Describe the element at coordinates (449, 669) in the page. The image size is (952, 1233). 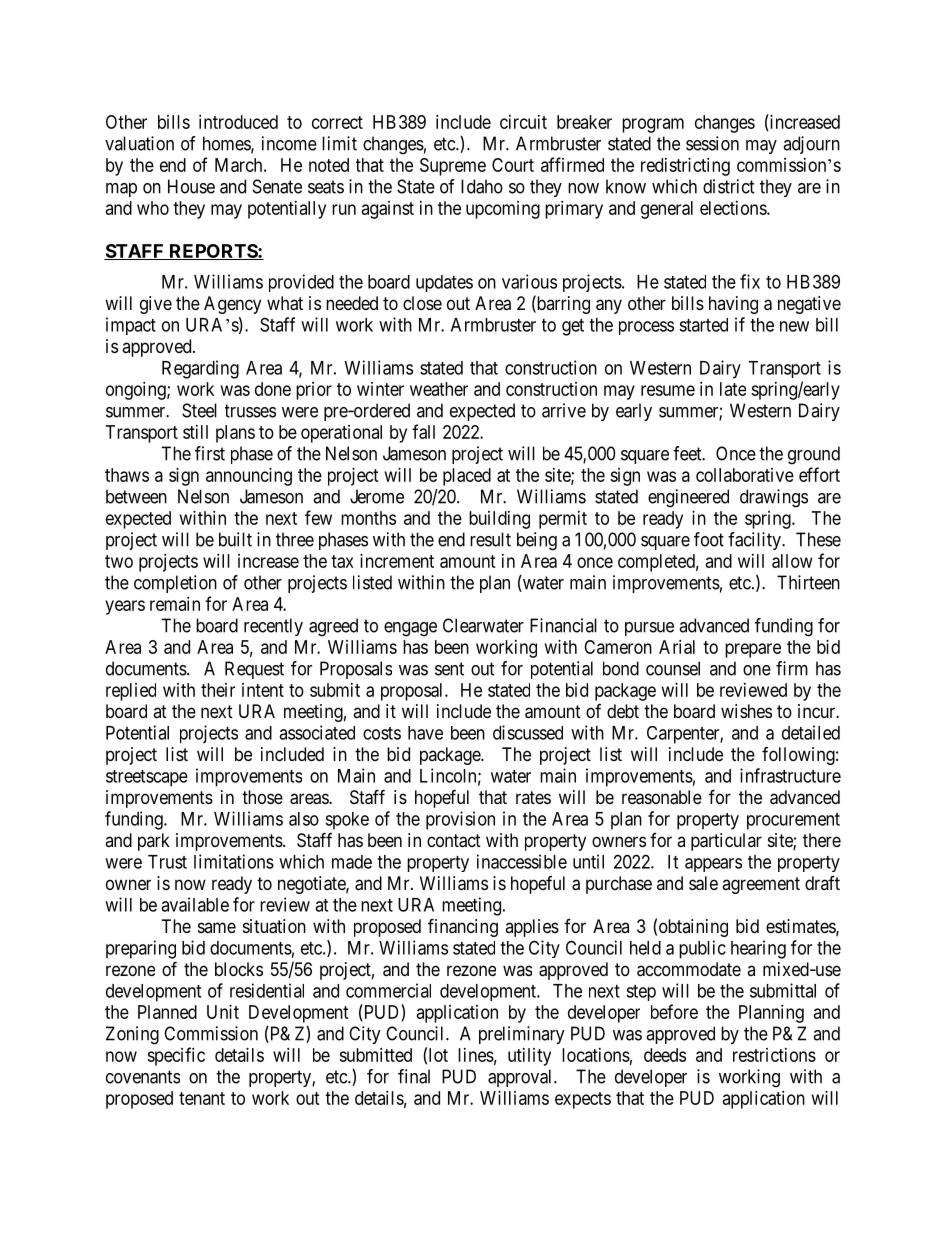
I see `sent` at that location.
